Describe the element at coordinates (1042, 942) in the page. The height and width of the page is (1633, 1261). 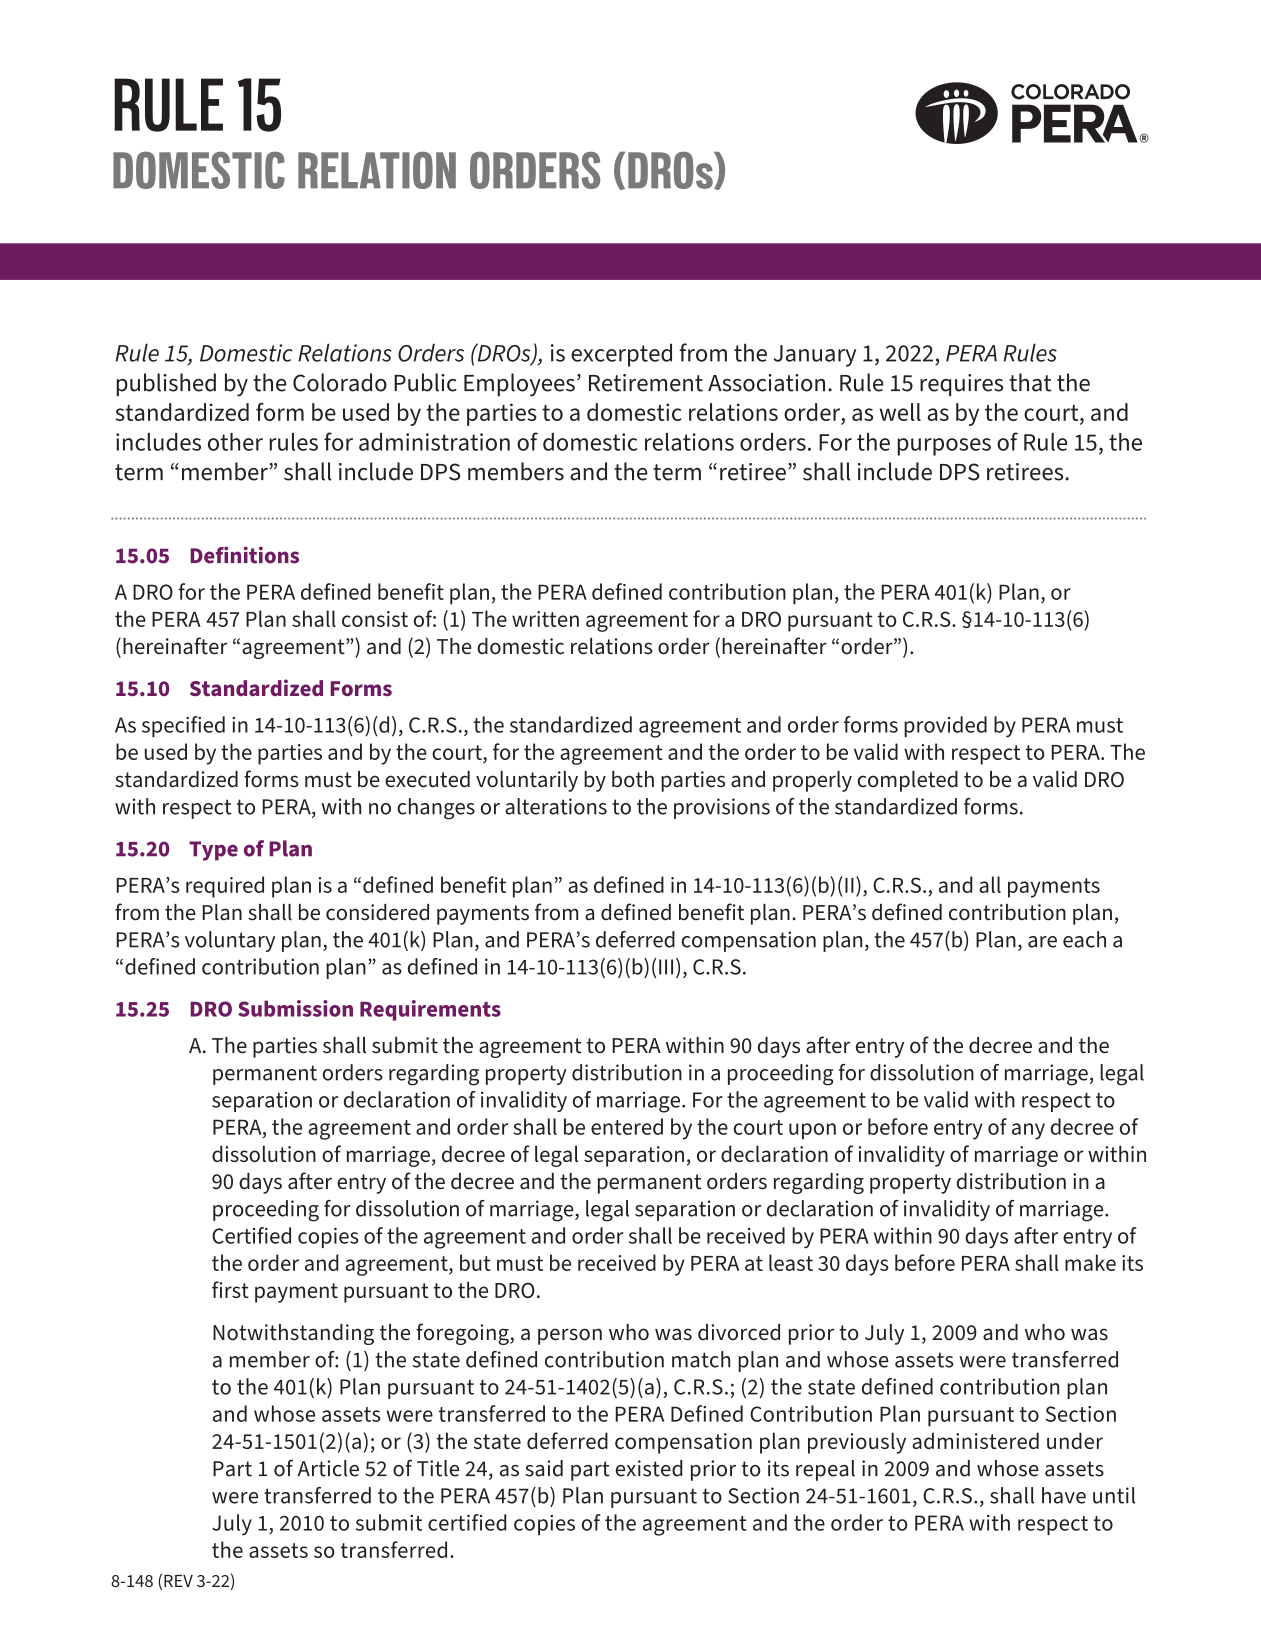
I see `are` at that location.
